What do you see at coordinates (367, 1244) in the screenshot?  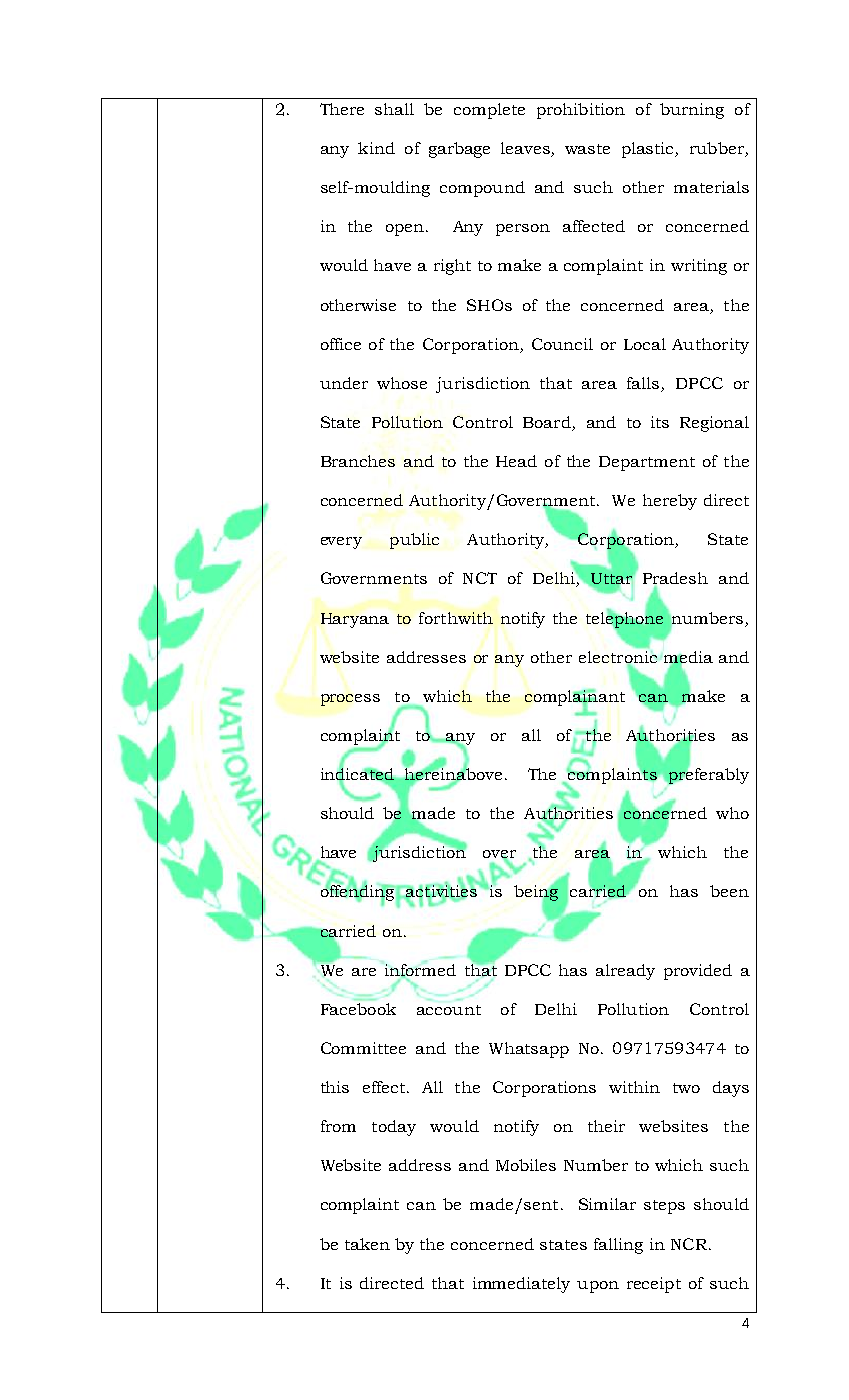 I see `taken` at bounding box center [367, 1244].
